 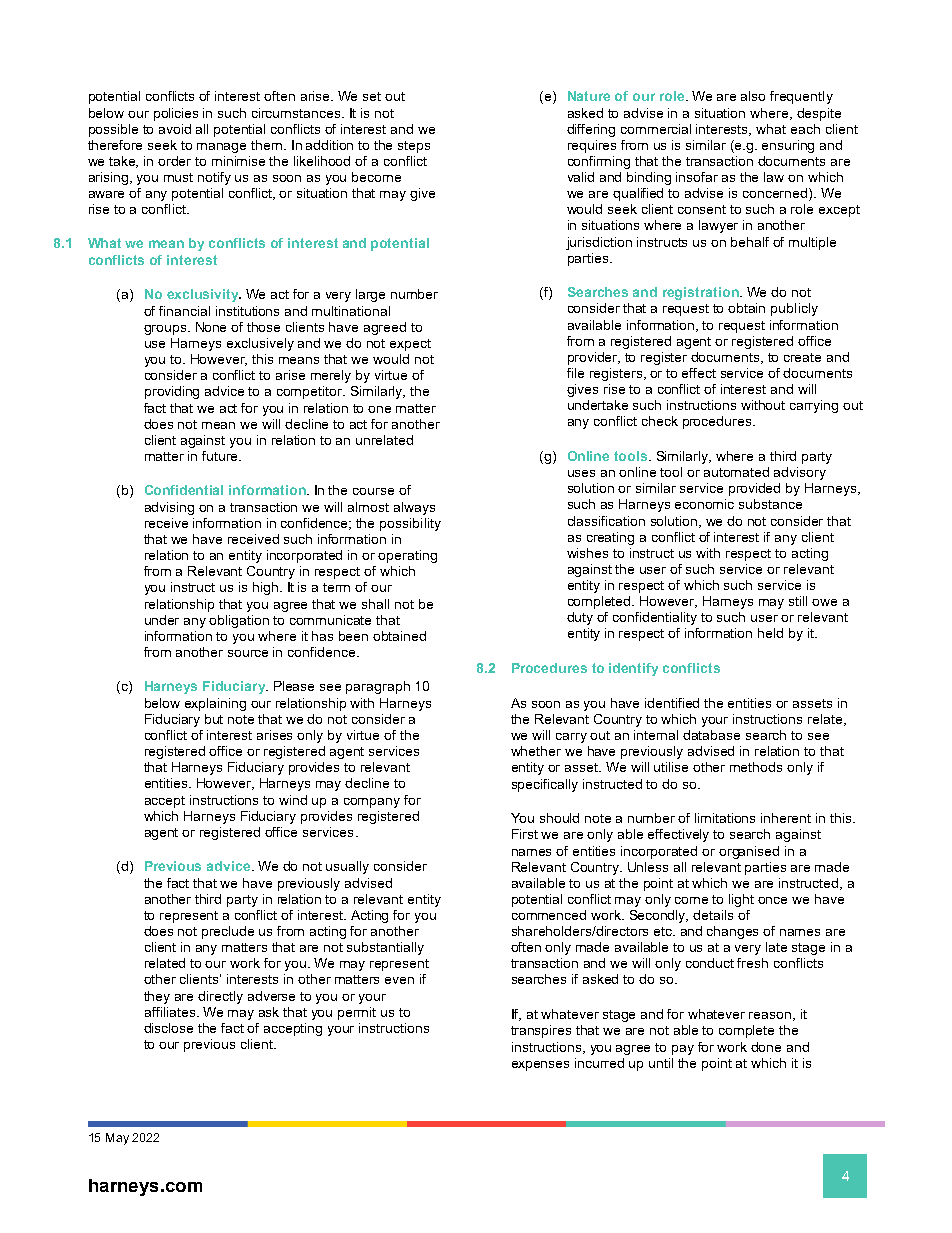 I want to click on operating, so click(x=407, y=556).
